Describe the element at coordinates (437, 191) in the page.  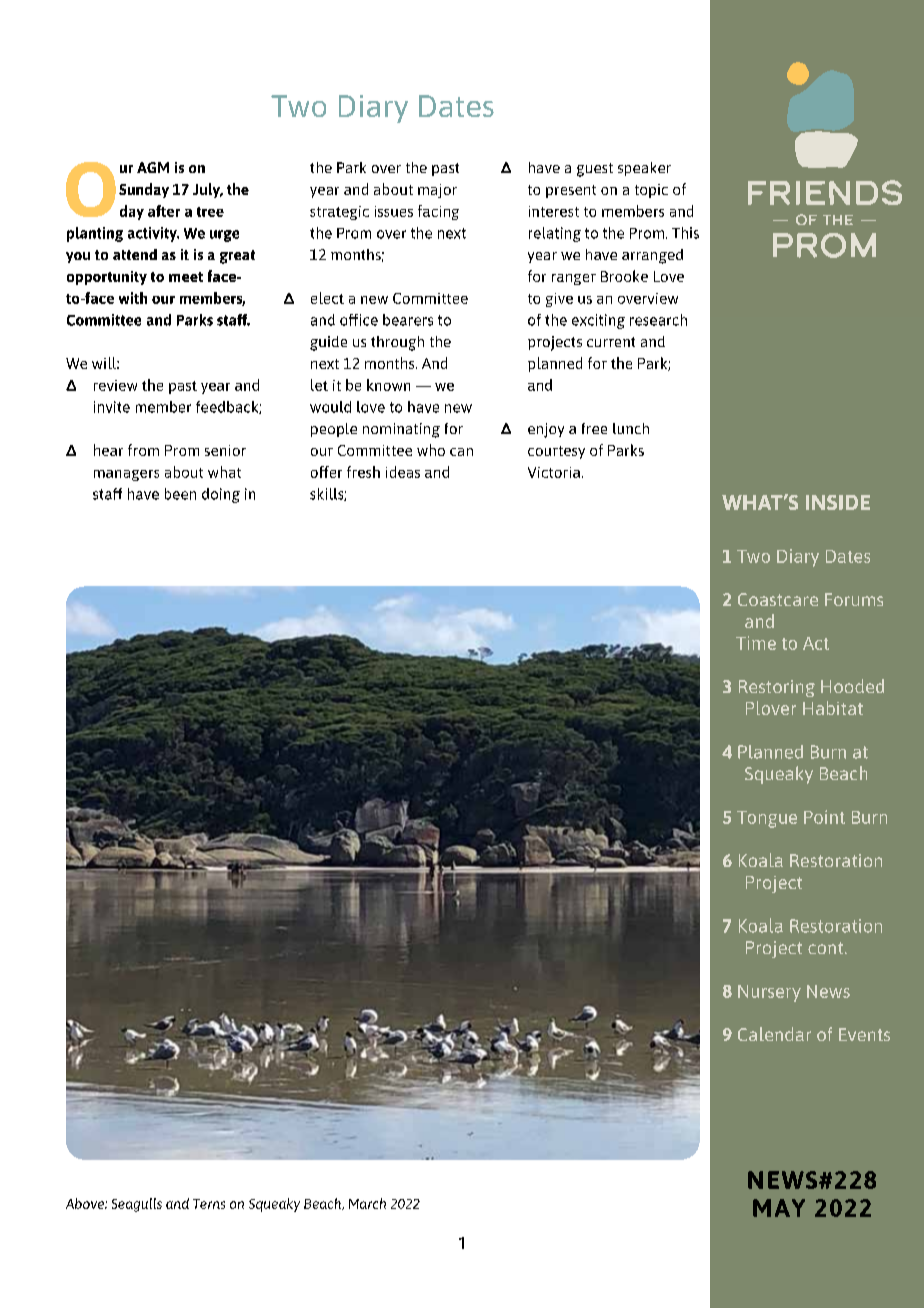
I see `major` at that location.
